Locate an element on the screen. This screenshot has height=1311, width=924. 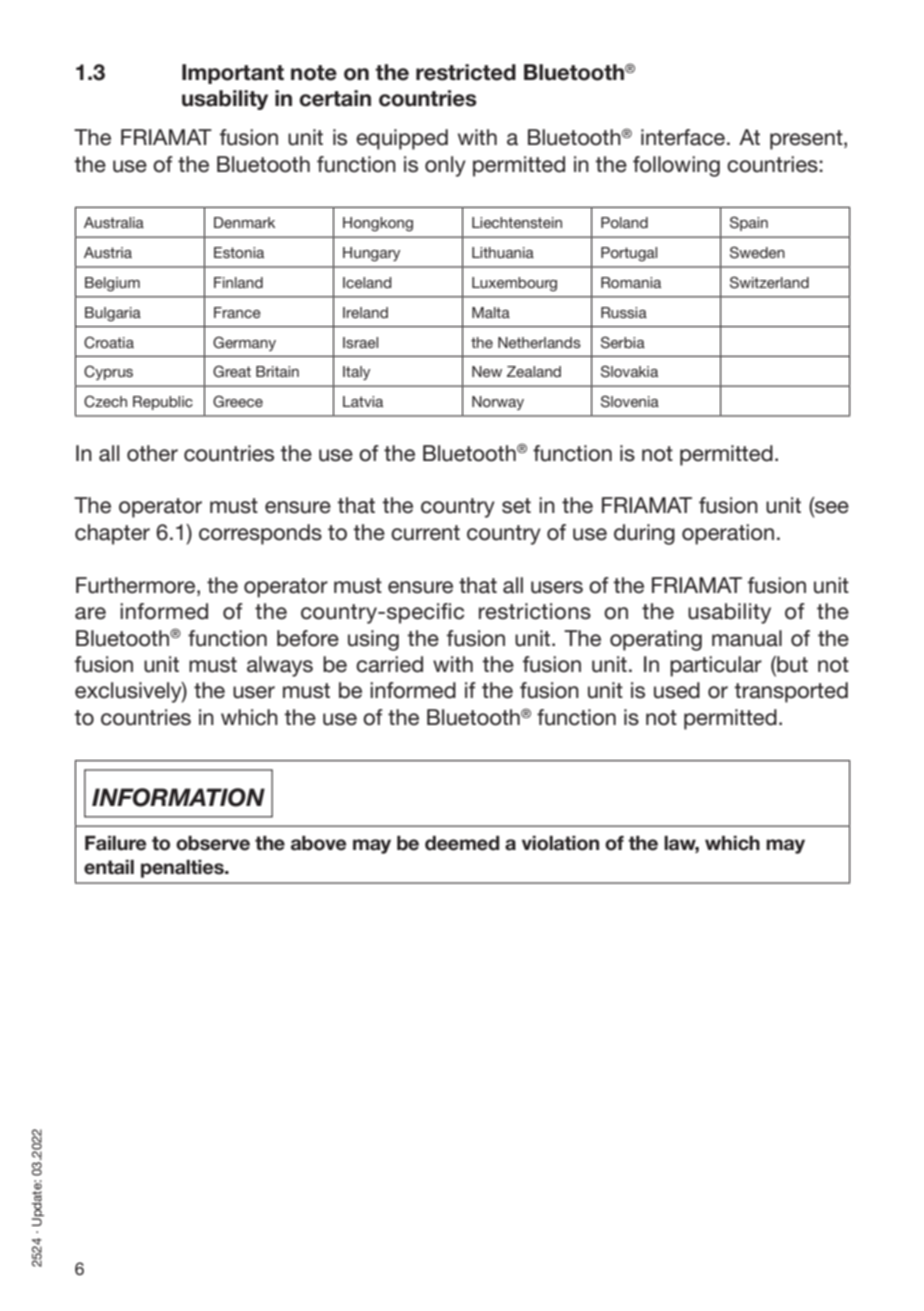
restricted is located at coordinates (466, 72).
